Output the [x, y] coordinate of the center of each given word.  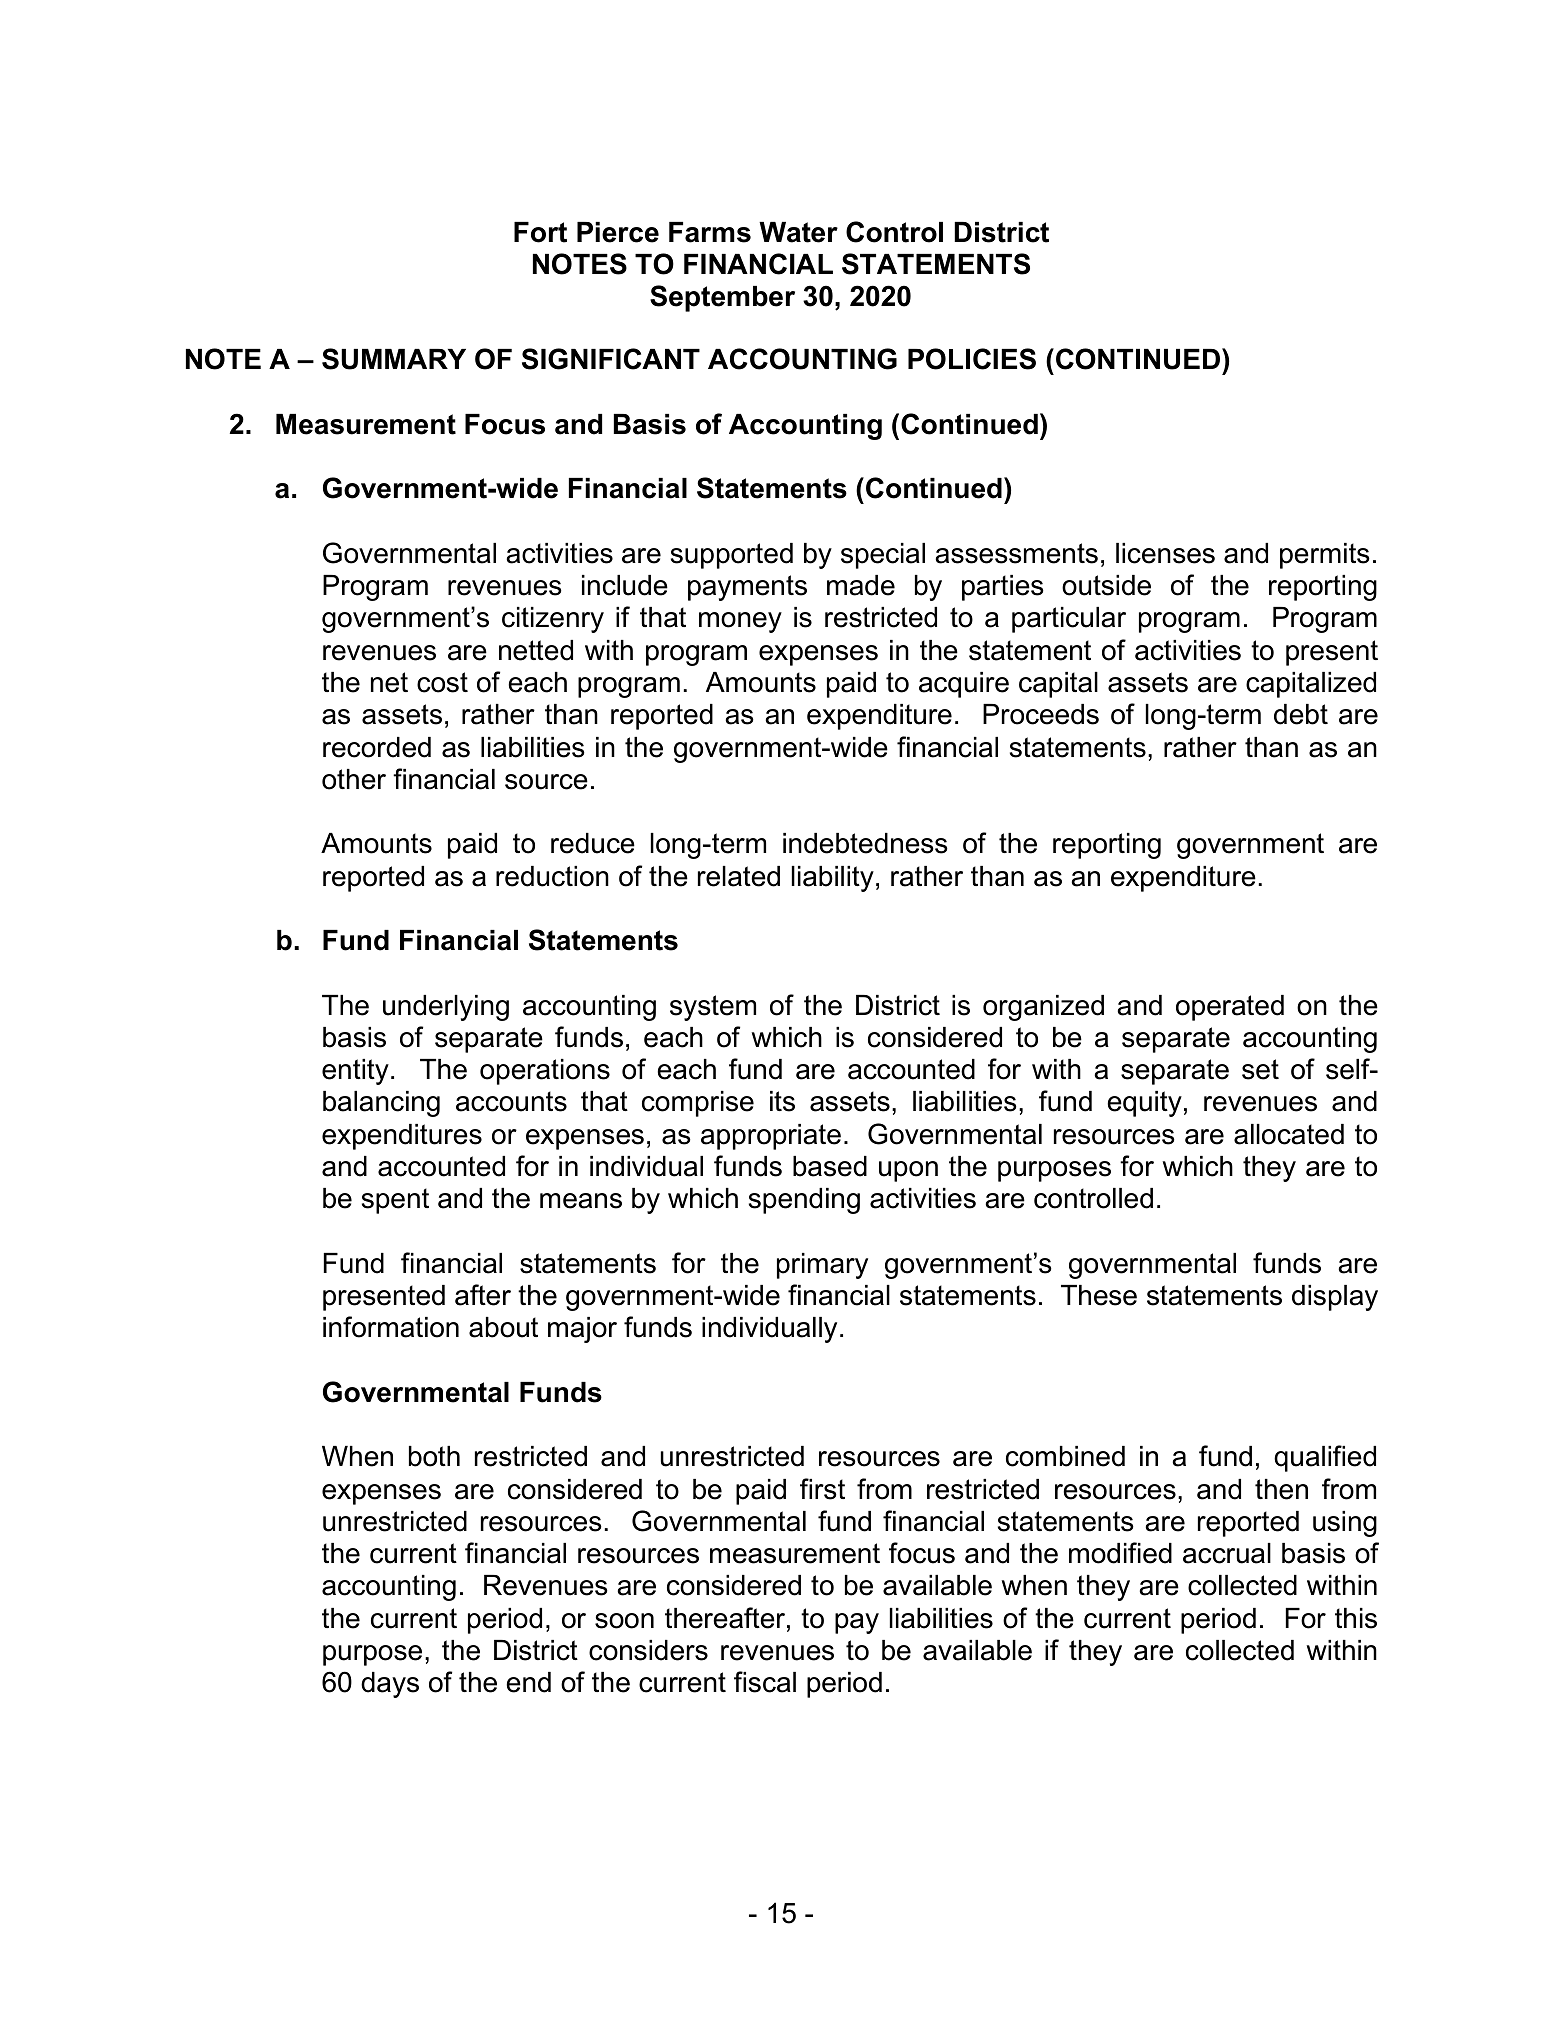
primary [822, 1266]
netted [536, 650]
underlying [446, 1008]
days [390, 1685]
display [1335, 1298]
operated [1230, 1008]
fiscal [765, 1682]
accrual [1227, 1553]
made [861, 585]
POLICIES [972, 359]
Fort [540, 232]
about [503, 1327]
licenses [1165, 553]
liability [833, 879]
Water [798, 232]
